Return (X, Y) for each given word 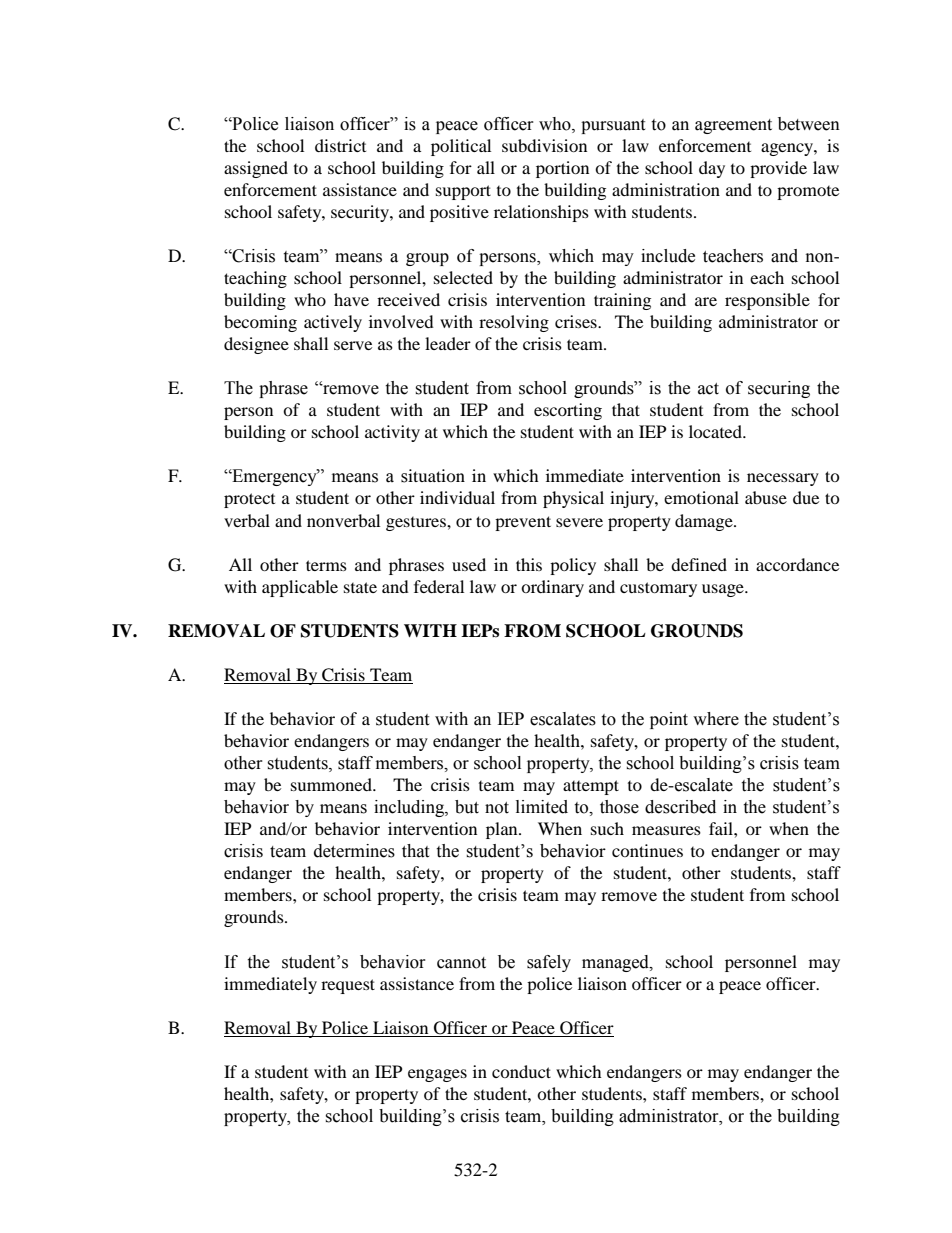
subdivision (544, 145)
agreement (733, 126)
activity (392, 433)
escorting (568, 411)
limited (542, 807)
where (716, 719)
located (716, 431)
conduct (521, 1071)
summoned (332, 784)
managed (616, 963)
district (340, 145)
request (348, 986)
